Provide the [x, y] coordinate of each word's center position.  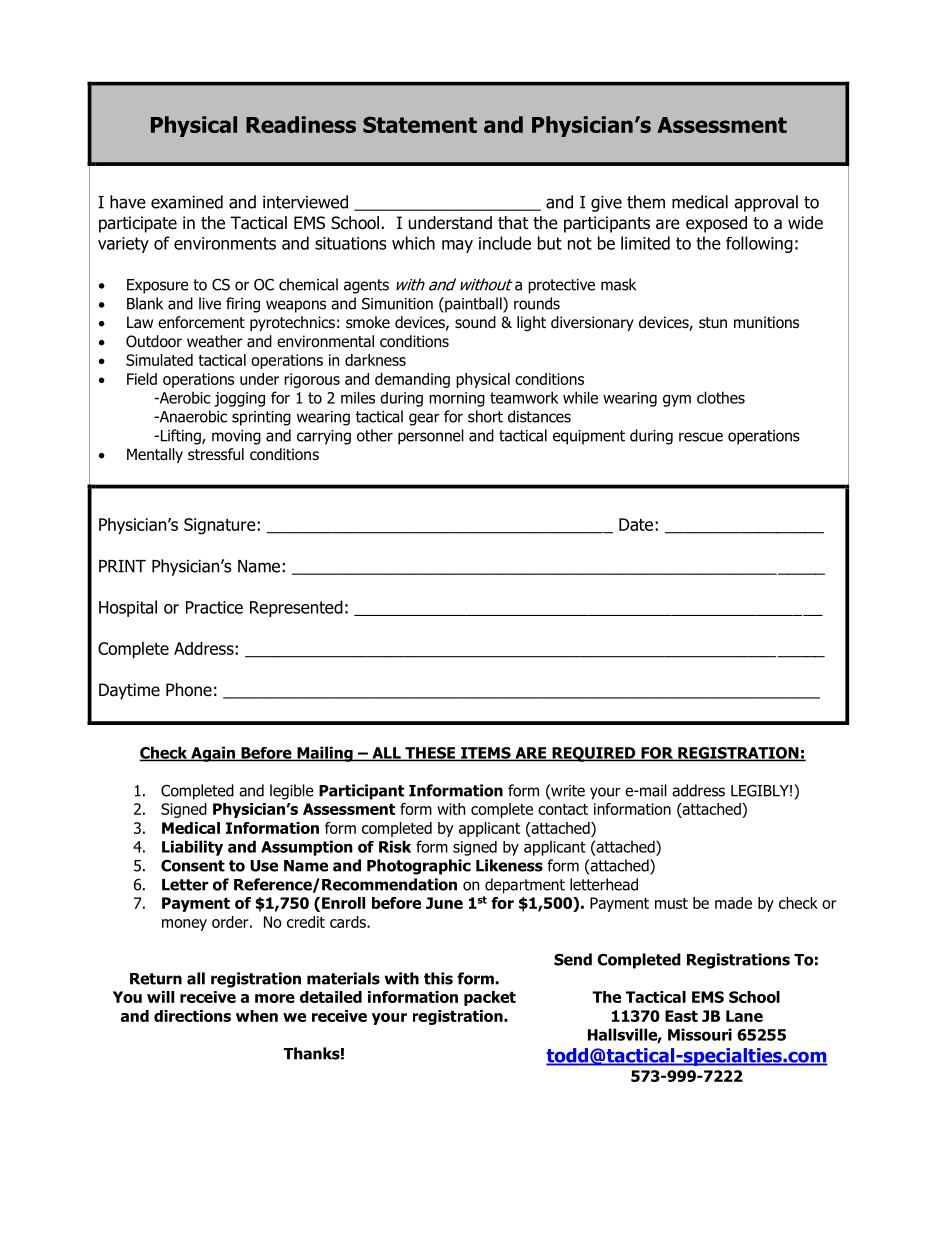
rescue [701, 437]
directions [192, 1016]
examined [187, 202]
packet [490, 998]
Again [213, 754]
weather [215, 341]
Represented [296, 608]
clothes [721, 397]
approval [766, 203]
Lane [744, 1016]
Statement [420, 124]
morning [457, 399]
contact [563, 809]
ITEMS [486, 754]
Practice [214, 607]
